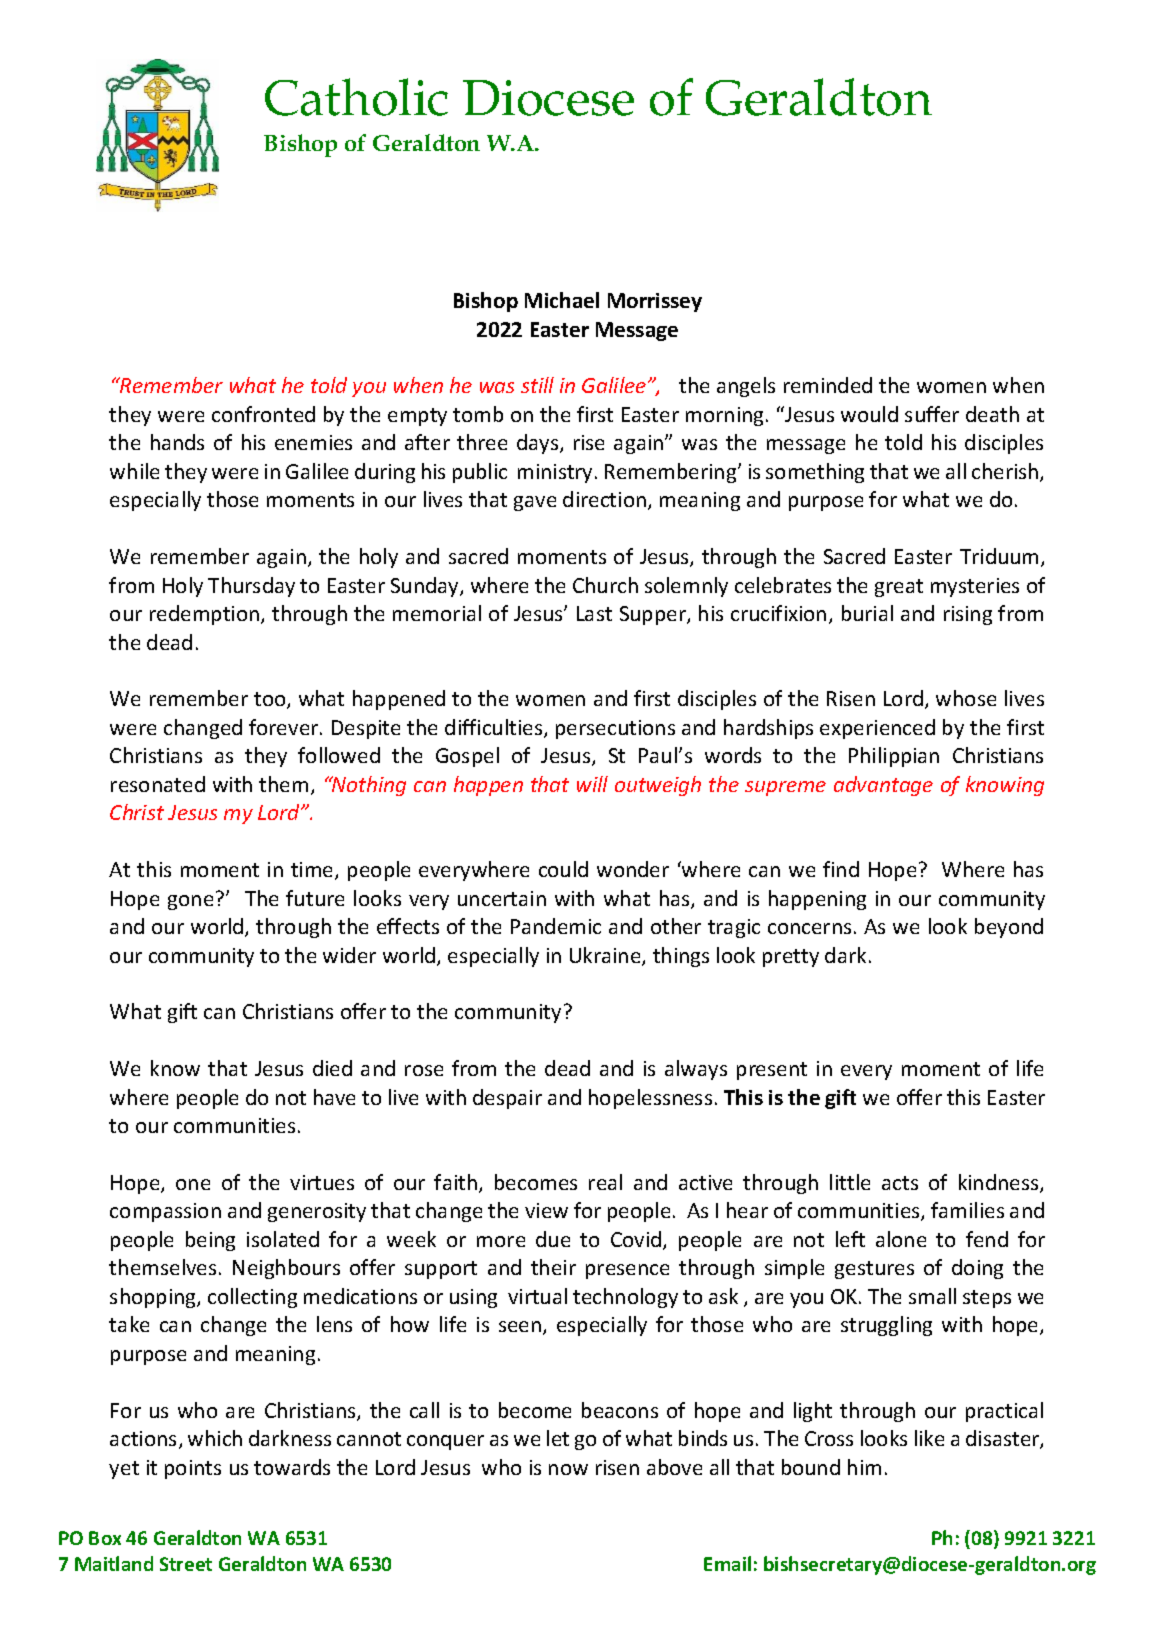 This screenshot has width=1156, height=1635. Describe the element at coordinates (165, 1212) in the screenshot. I see `compassion` at that location.
